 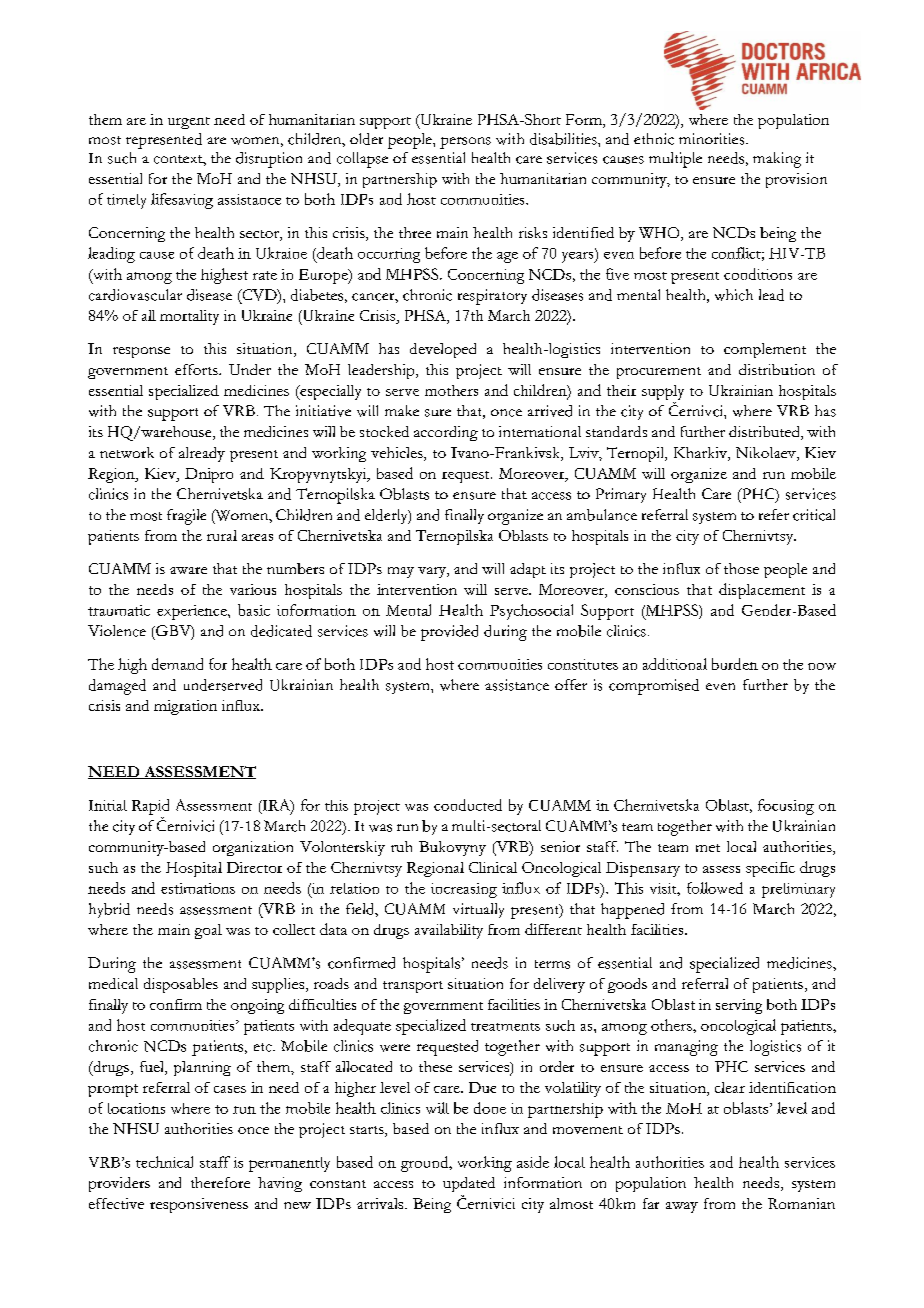 I want to click on minorities, so click(x=713, y=139).
